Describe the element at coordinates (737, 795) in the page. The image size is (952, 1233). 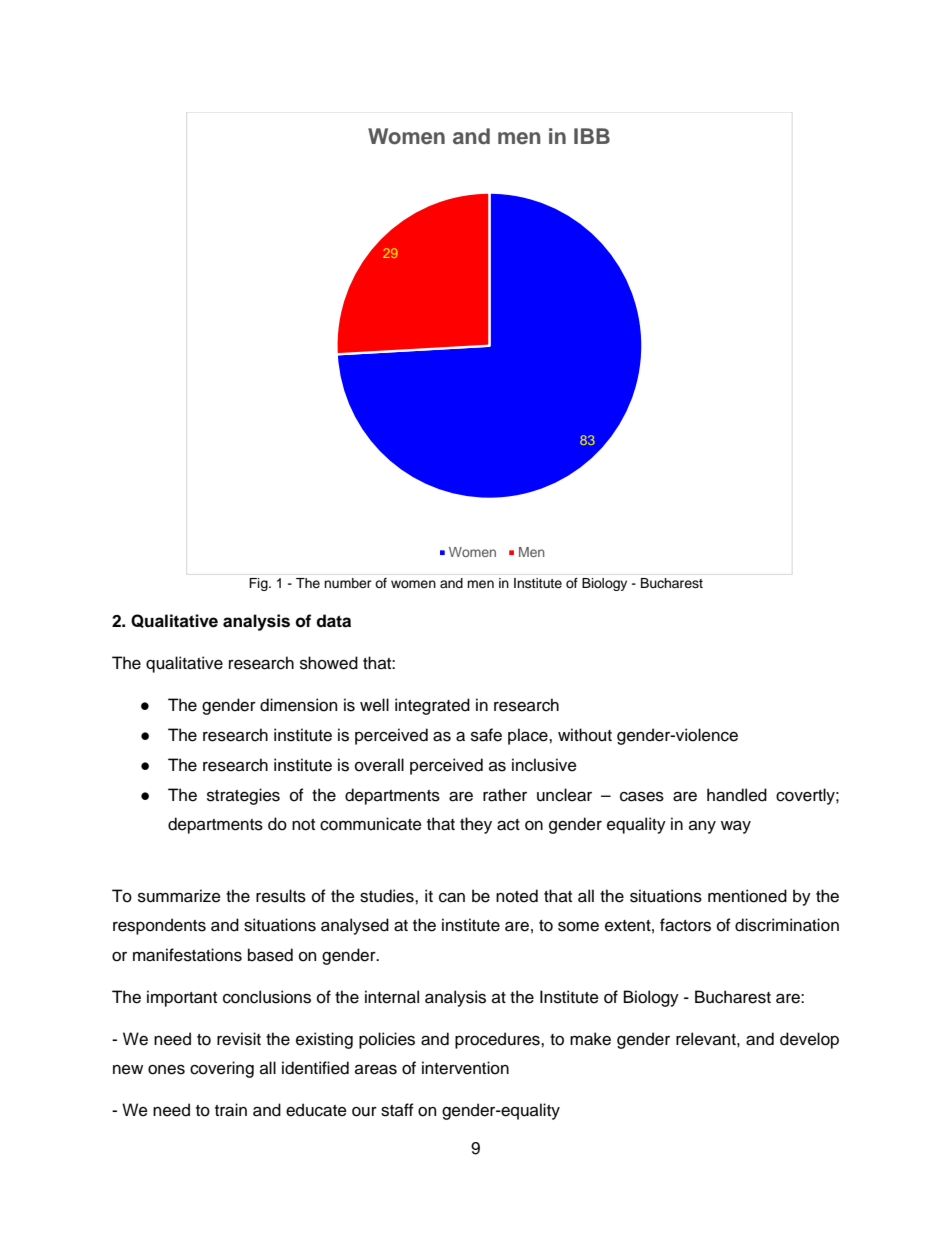
I see `handled` at that location.
